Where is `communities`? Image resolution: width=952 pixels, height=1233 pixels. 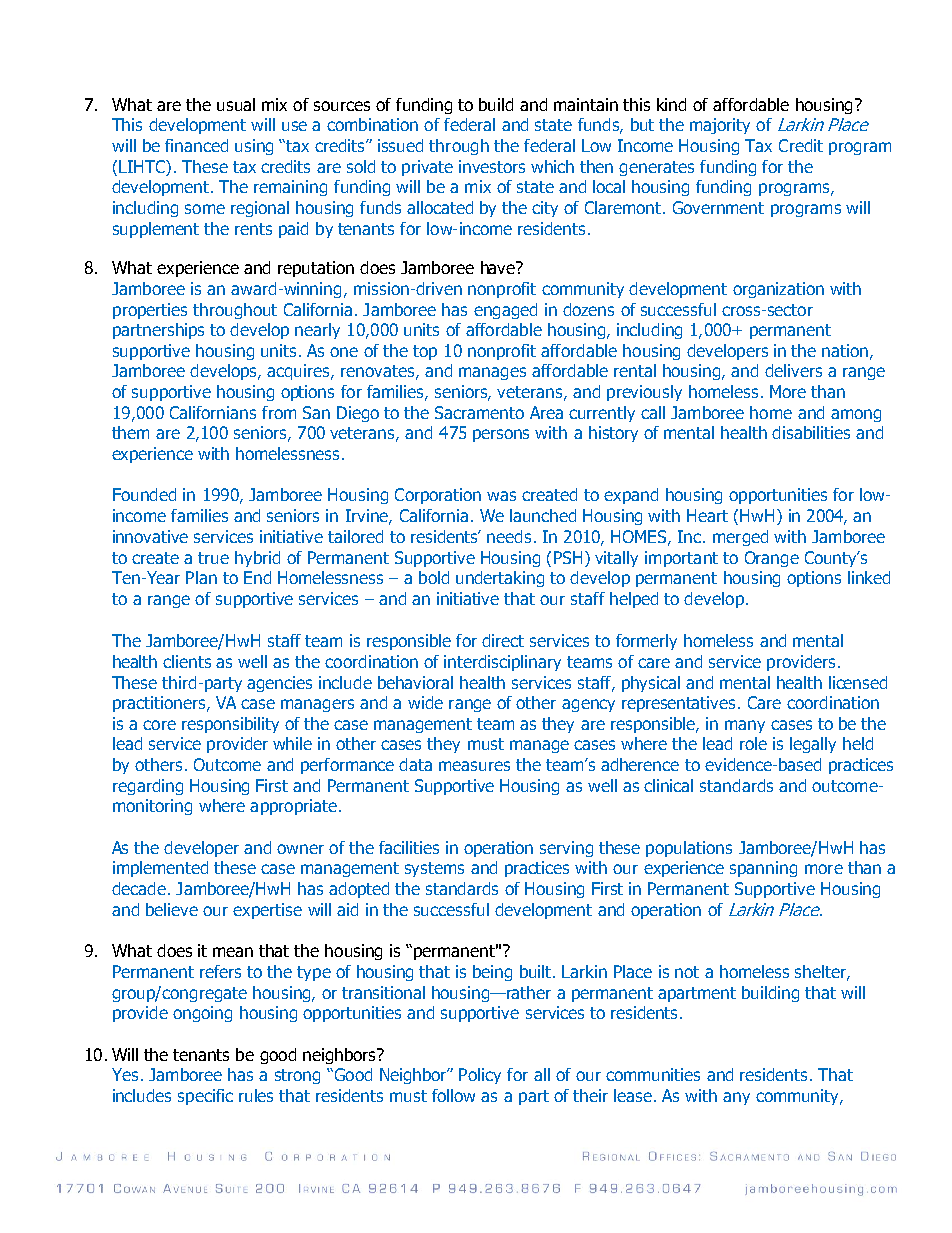 communities is located at coordinates (653, 1074).
